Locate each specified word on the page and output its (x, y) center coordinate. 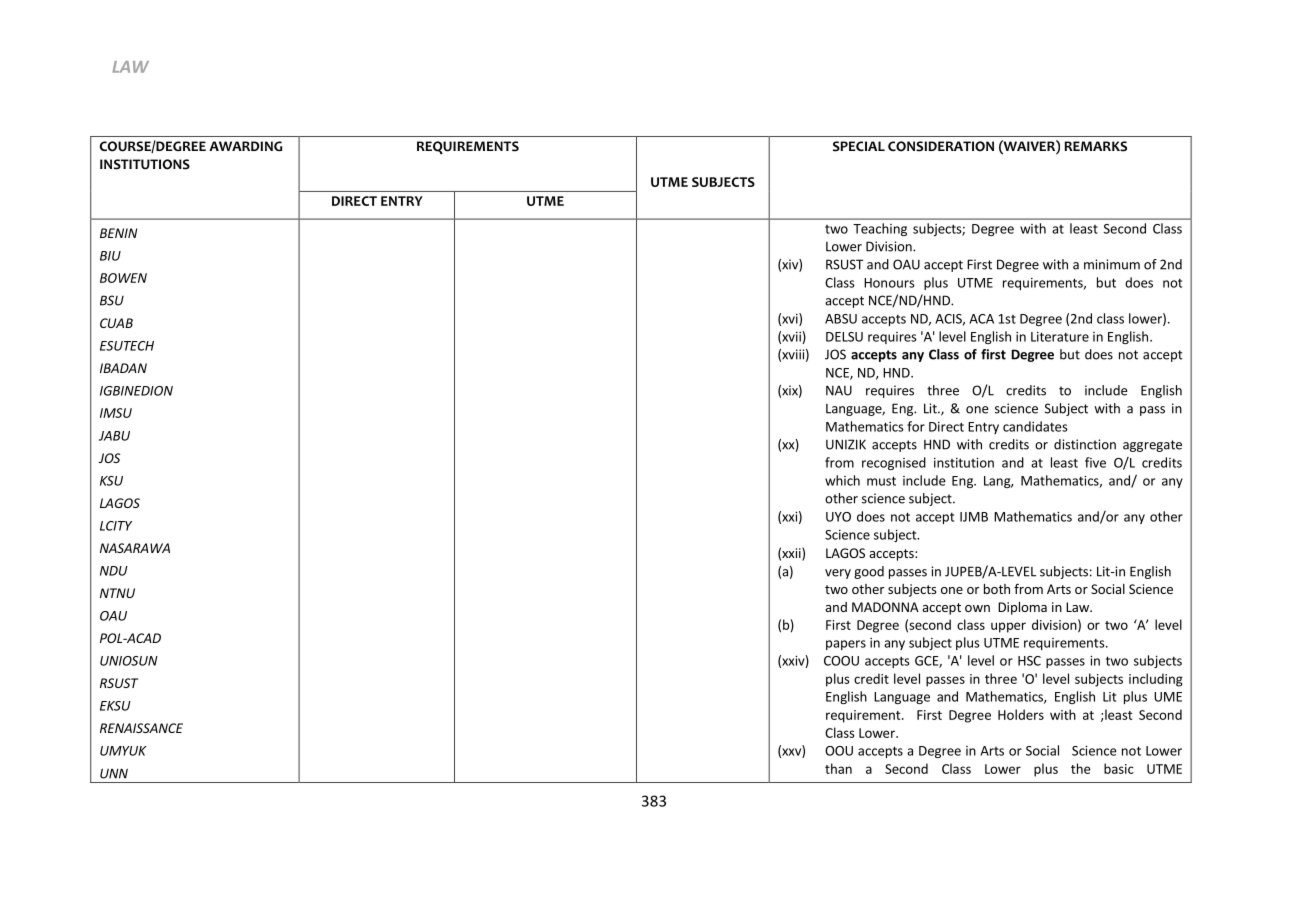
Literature (1060, 337)
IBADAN (123, 368)
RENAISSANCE (141, 728)
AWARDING (245, 146)
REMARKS (1095, 146)
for (916, 426)
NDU (114, 571)
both (997, 589)
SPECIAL (859, 146)
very (838, 574)
